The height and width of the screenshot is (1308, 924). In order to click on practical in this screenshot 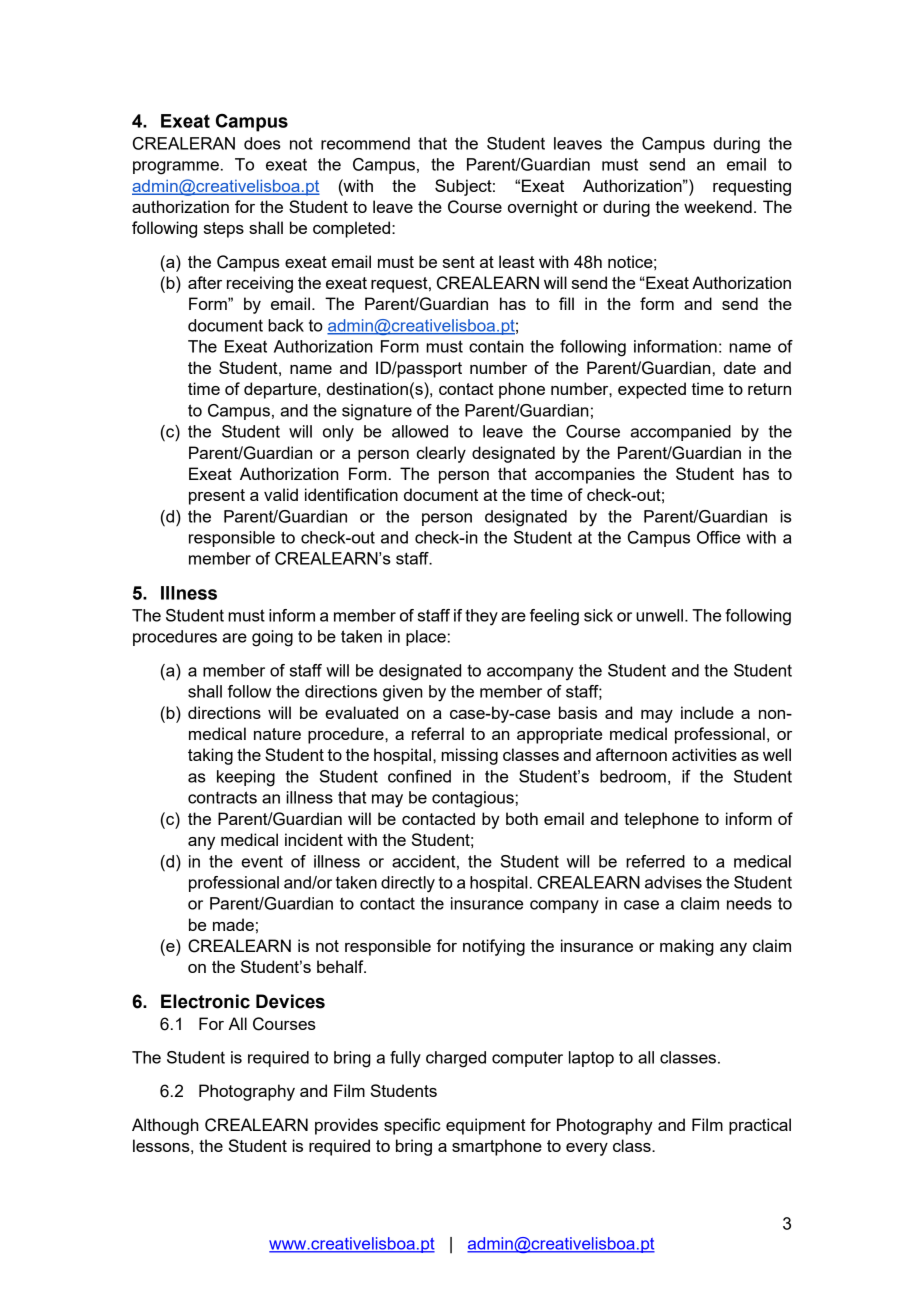, I will do `click(760, 1126)`.
